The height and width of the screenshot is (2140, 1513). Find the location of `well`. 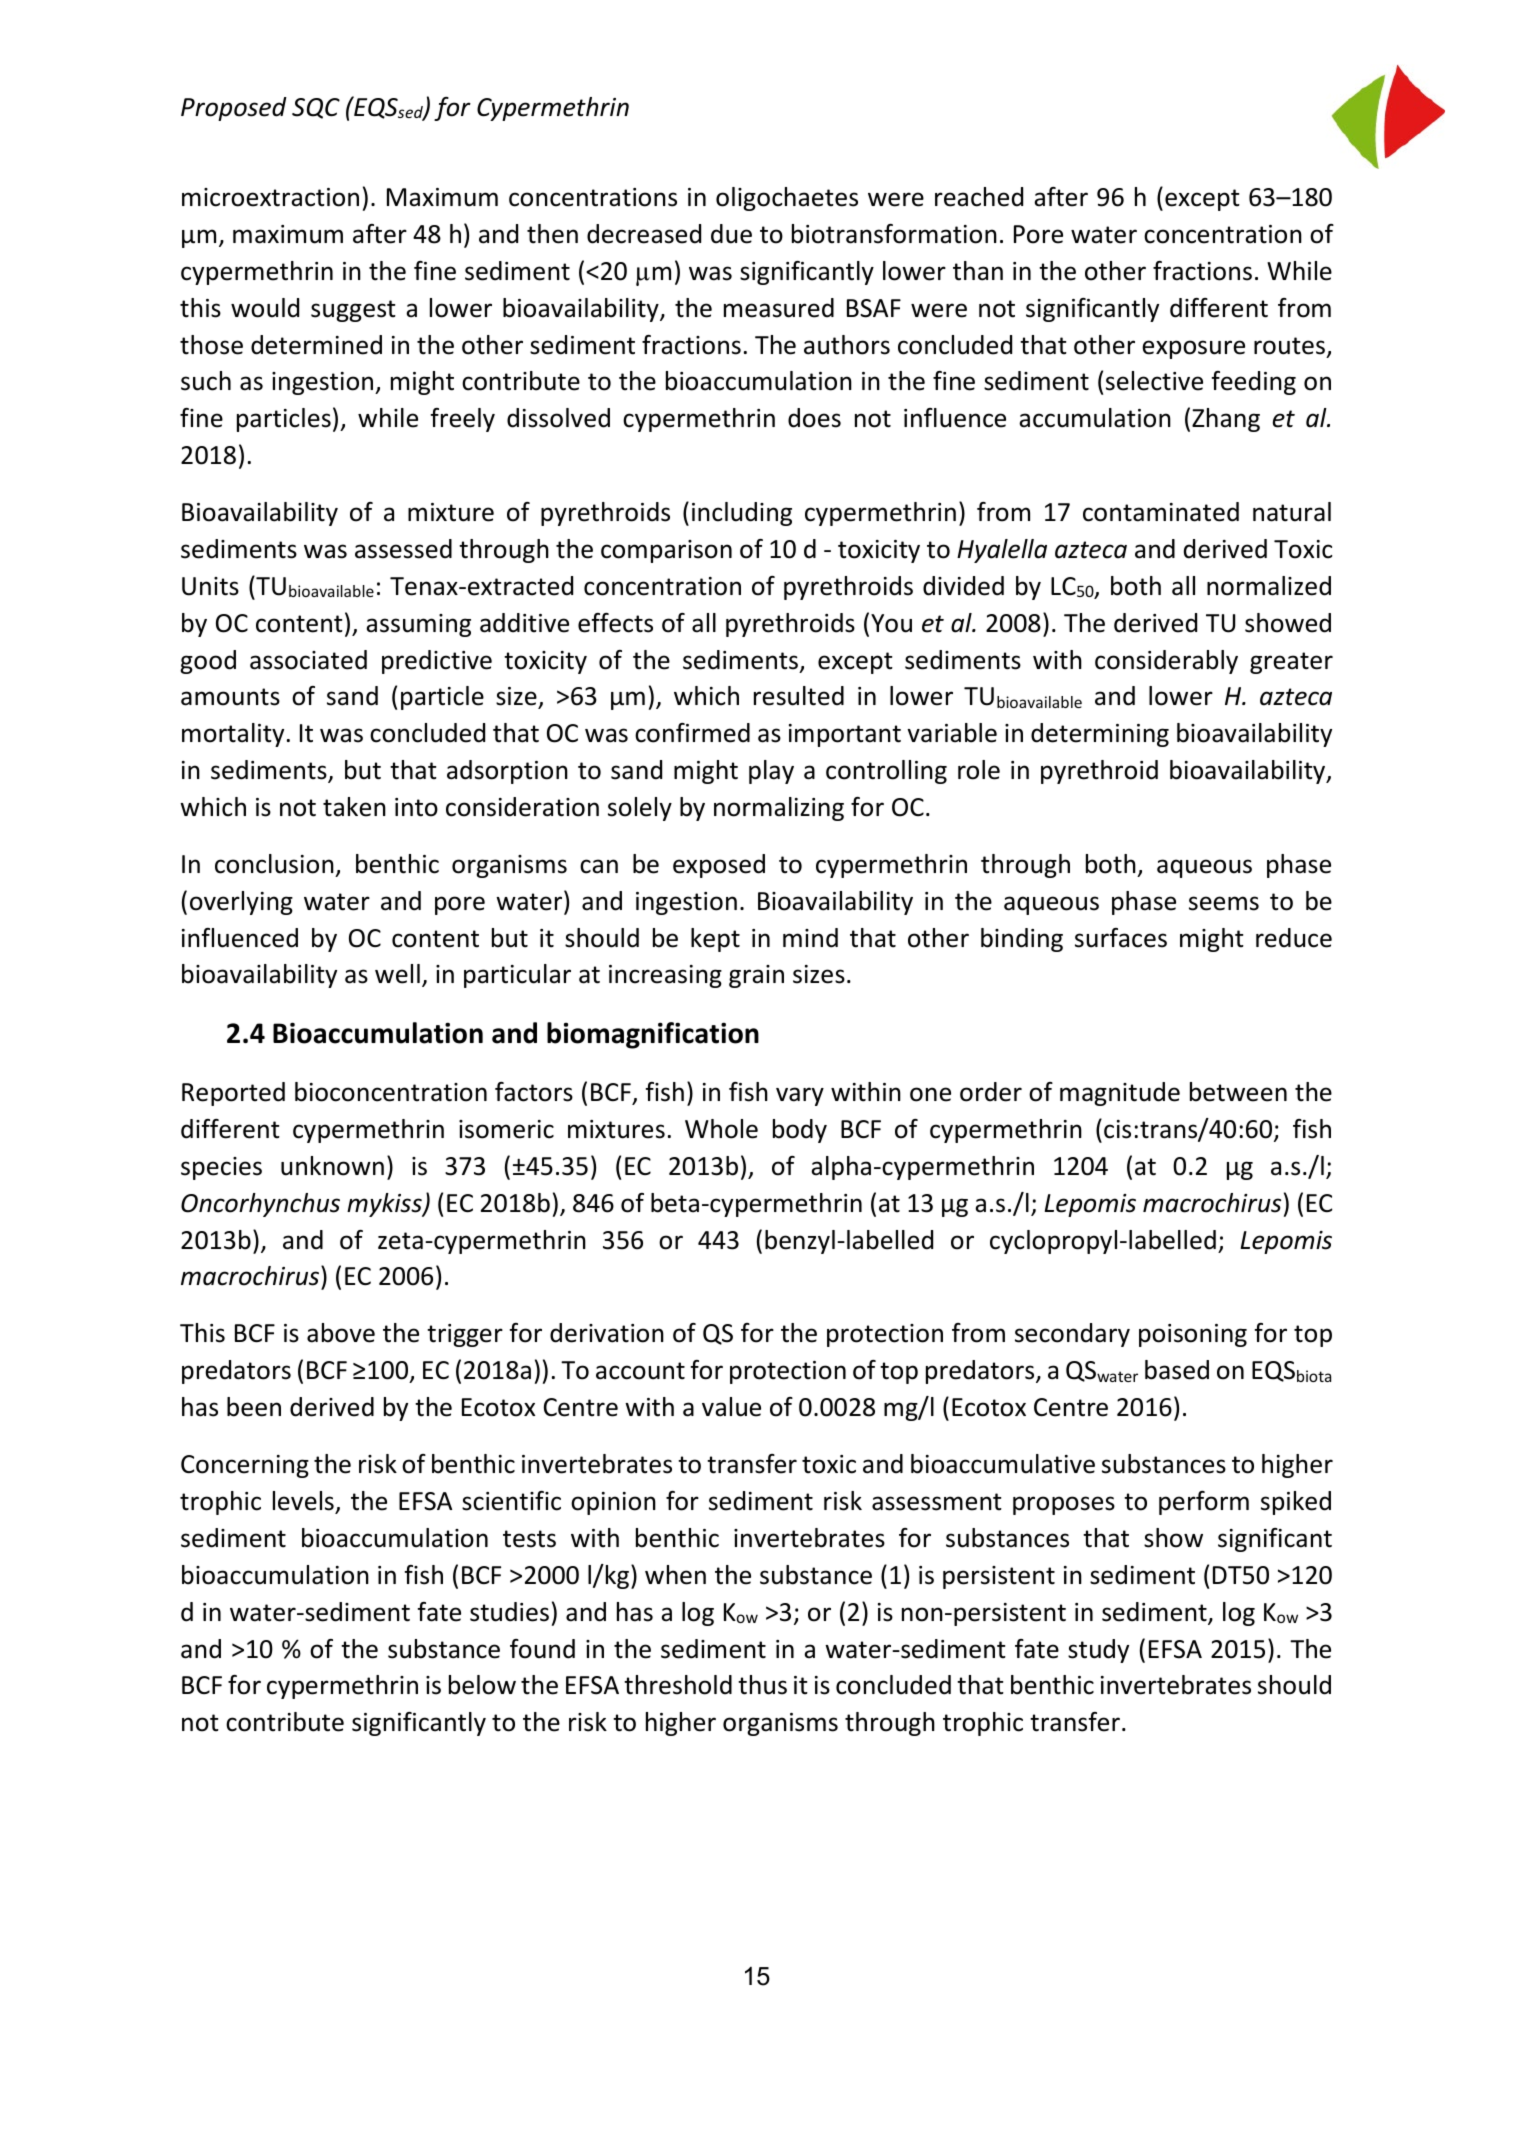

well is located at coordinates (397, 974).
